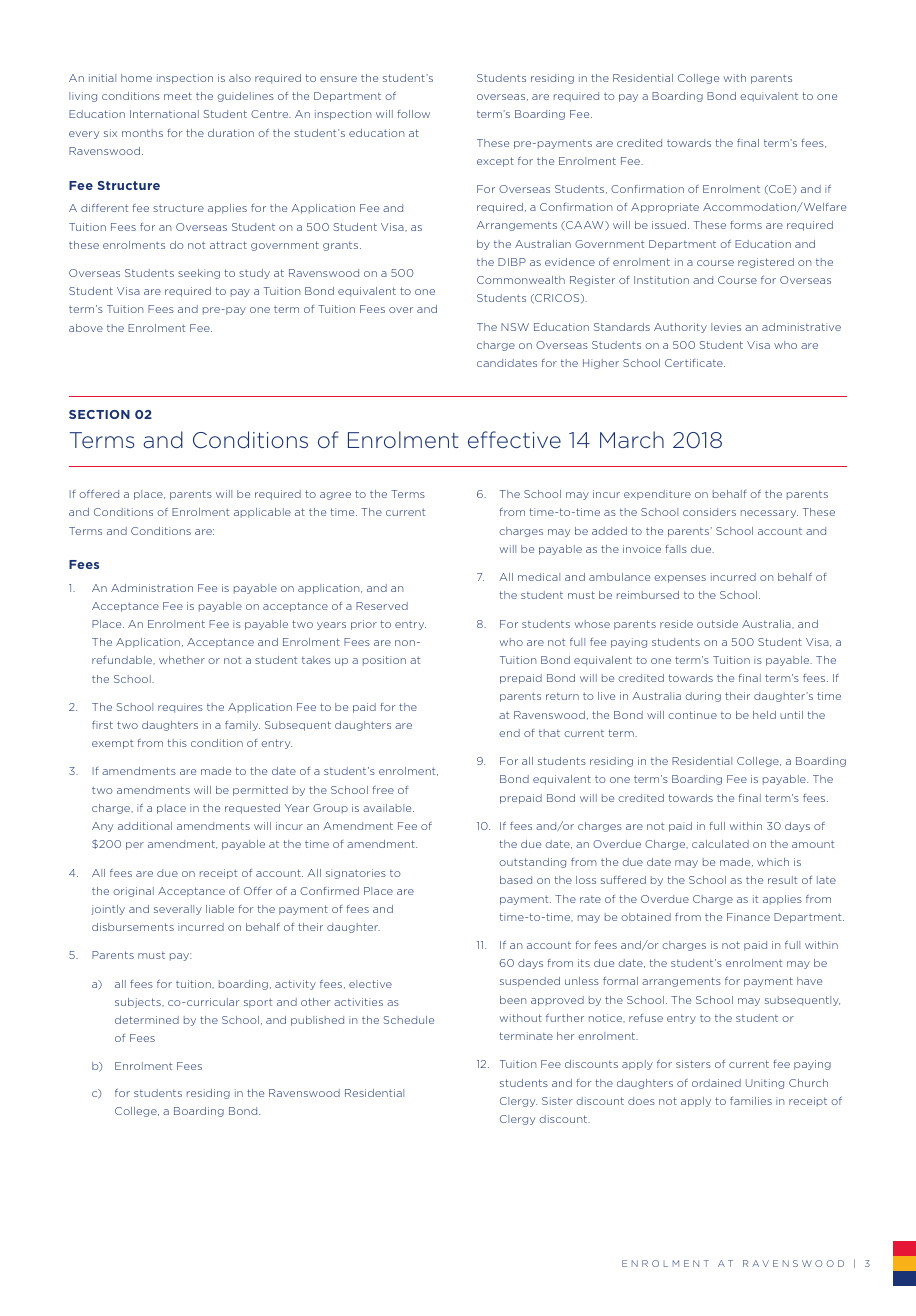  Describe the element at coordinates (716, 1083) in the document. I see `ordained` at that location.
